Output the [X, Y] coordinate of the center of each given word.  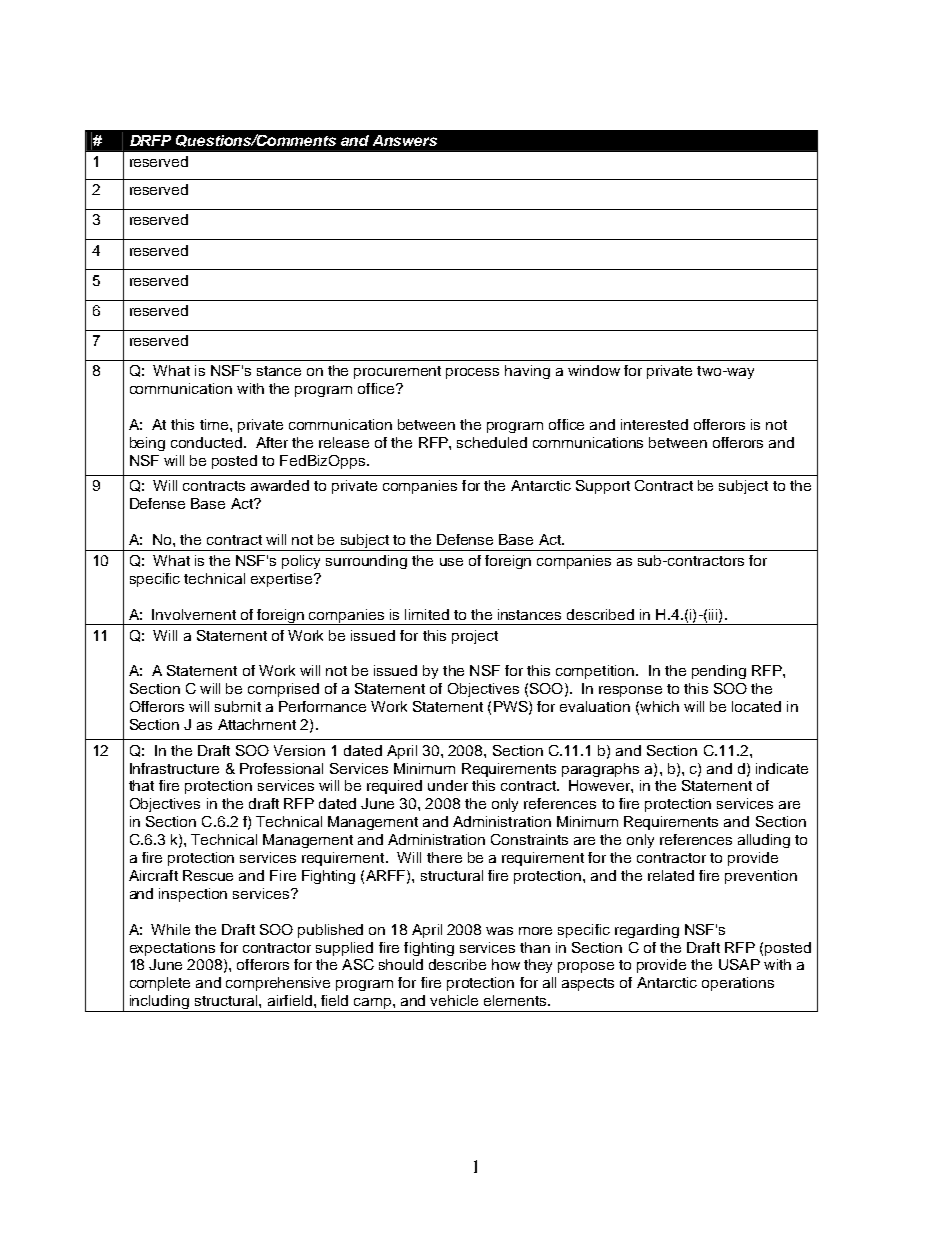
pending [719, 672]
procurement [397, 372]
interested [654, 424]
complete [160, 984]
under [448, 785]
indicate [782, 768]
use [451, 562]
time [215, 424]
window [594, 370]
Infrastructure [174, 768]
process [472, 373]
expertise [283, 580]
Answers [405, 140]
